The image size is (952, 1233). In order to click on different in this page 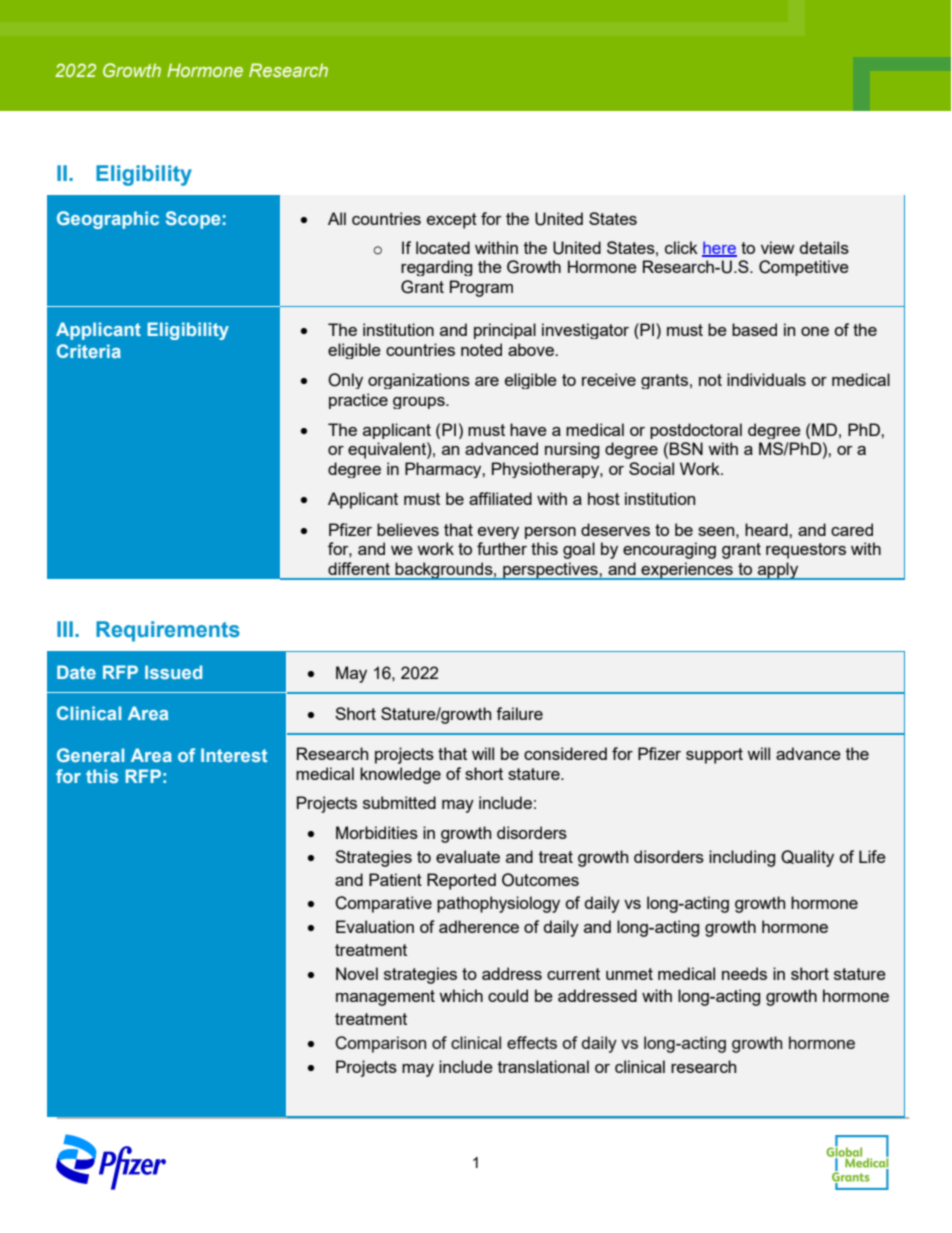, I will do `click(359, 568)`.
